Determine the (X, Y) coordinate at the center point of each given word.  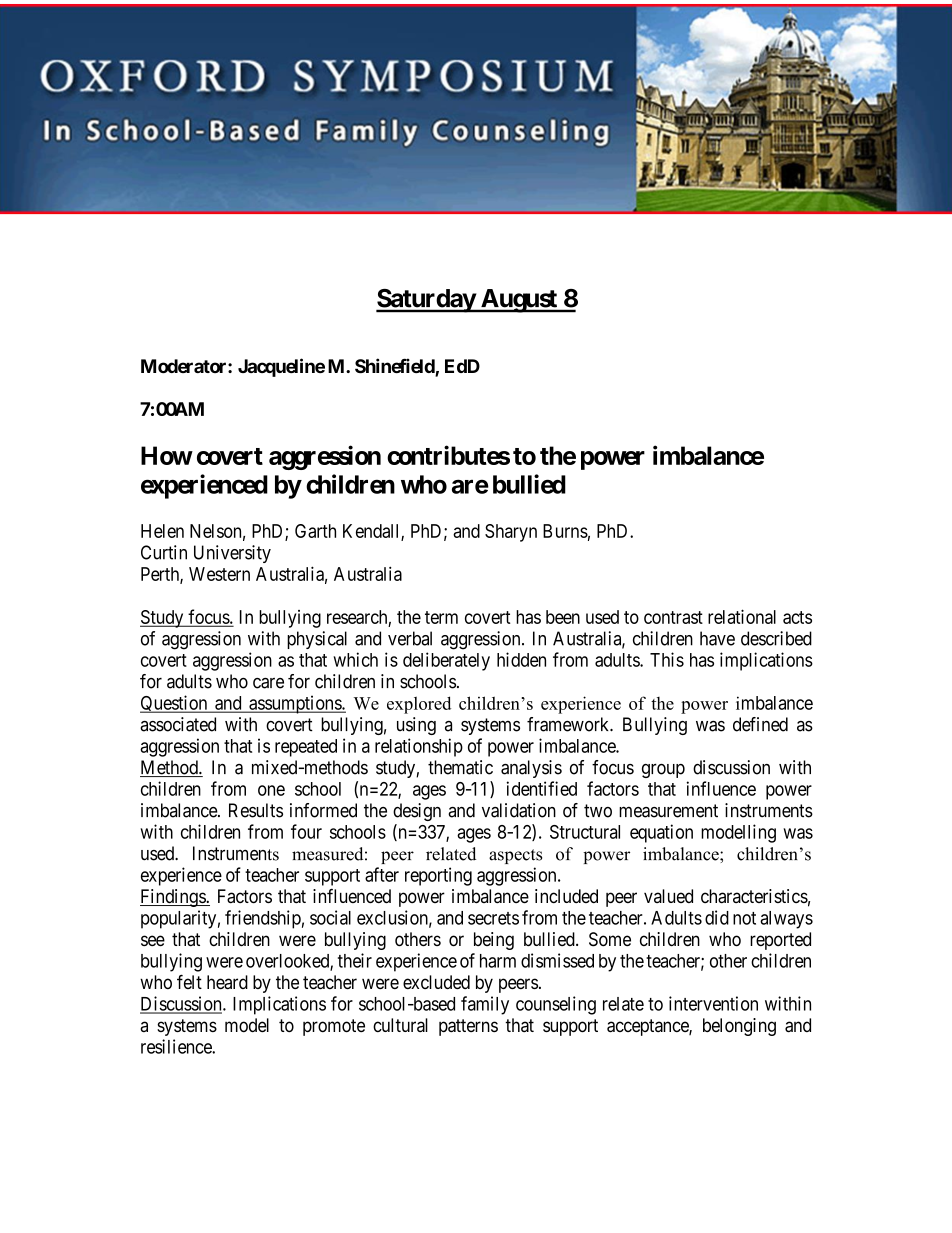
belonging (739, 1027)
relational (742, 616)
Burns (565, 531)
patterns (468, 1027)
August (518, 301)
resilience (177, 1046)
